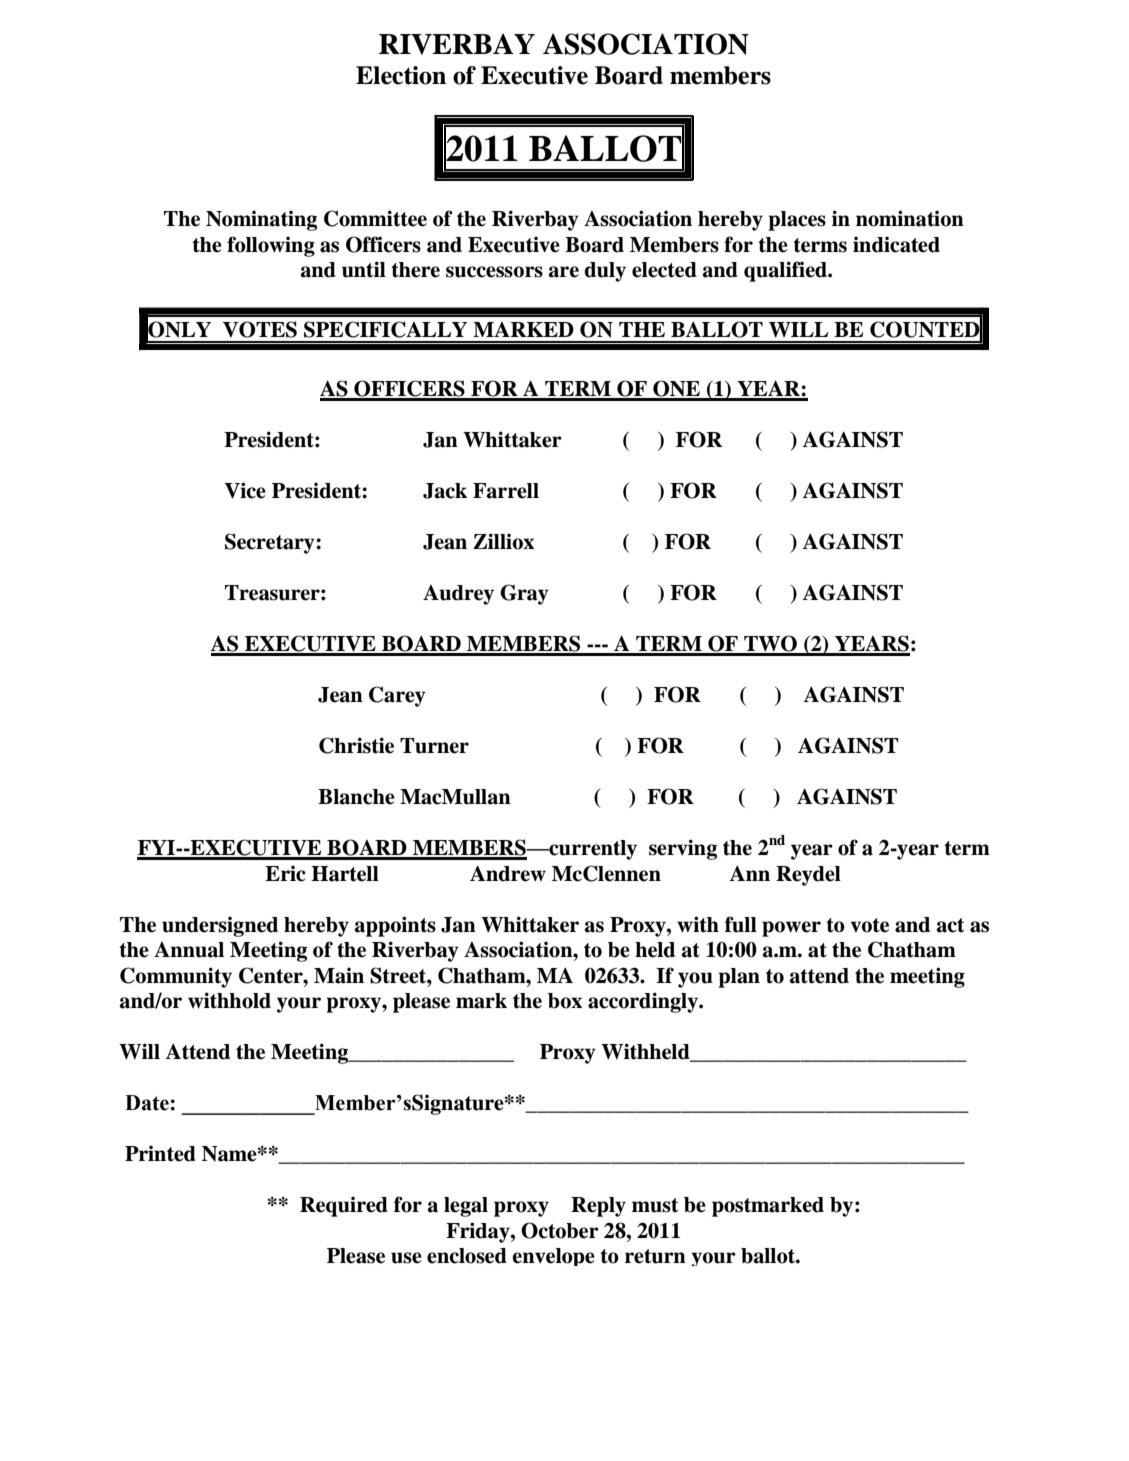  I want to click on nomination, so click(910, 218).
